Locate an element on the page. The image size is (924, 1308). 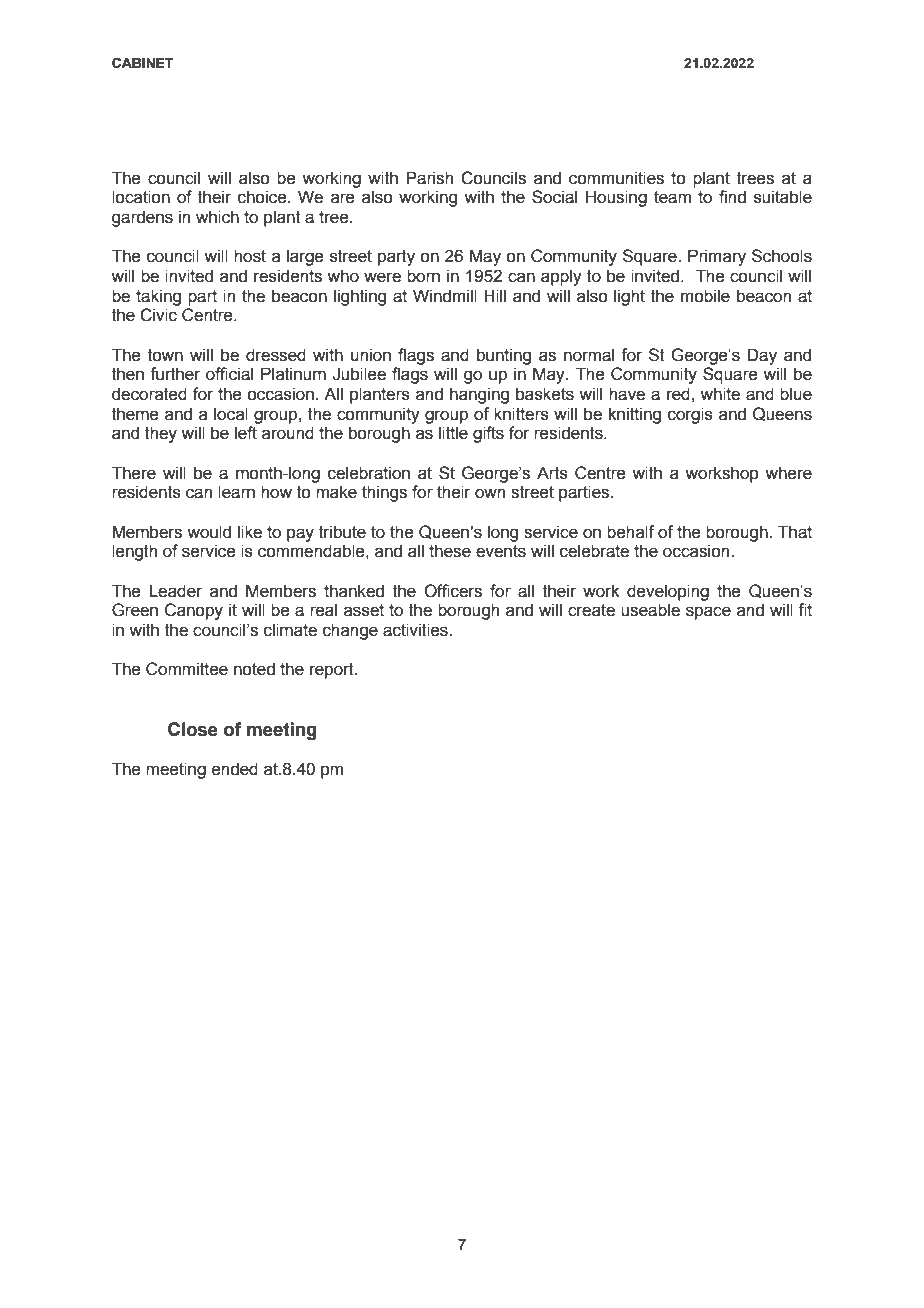
hanging is located at coordinates (479, 395).
